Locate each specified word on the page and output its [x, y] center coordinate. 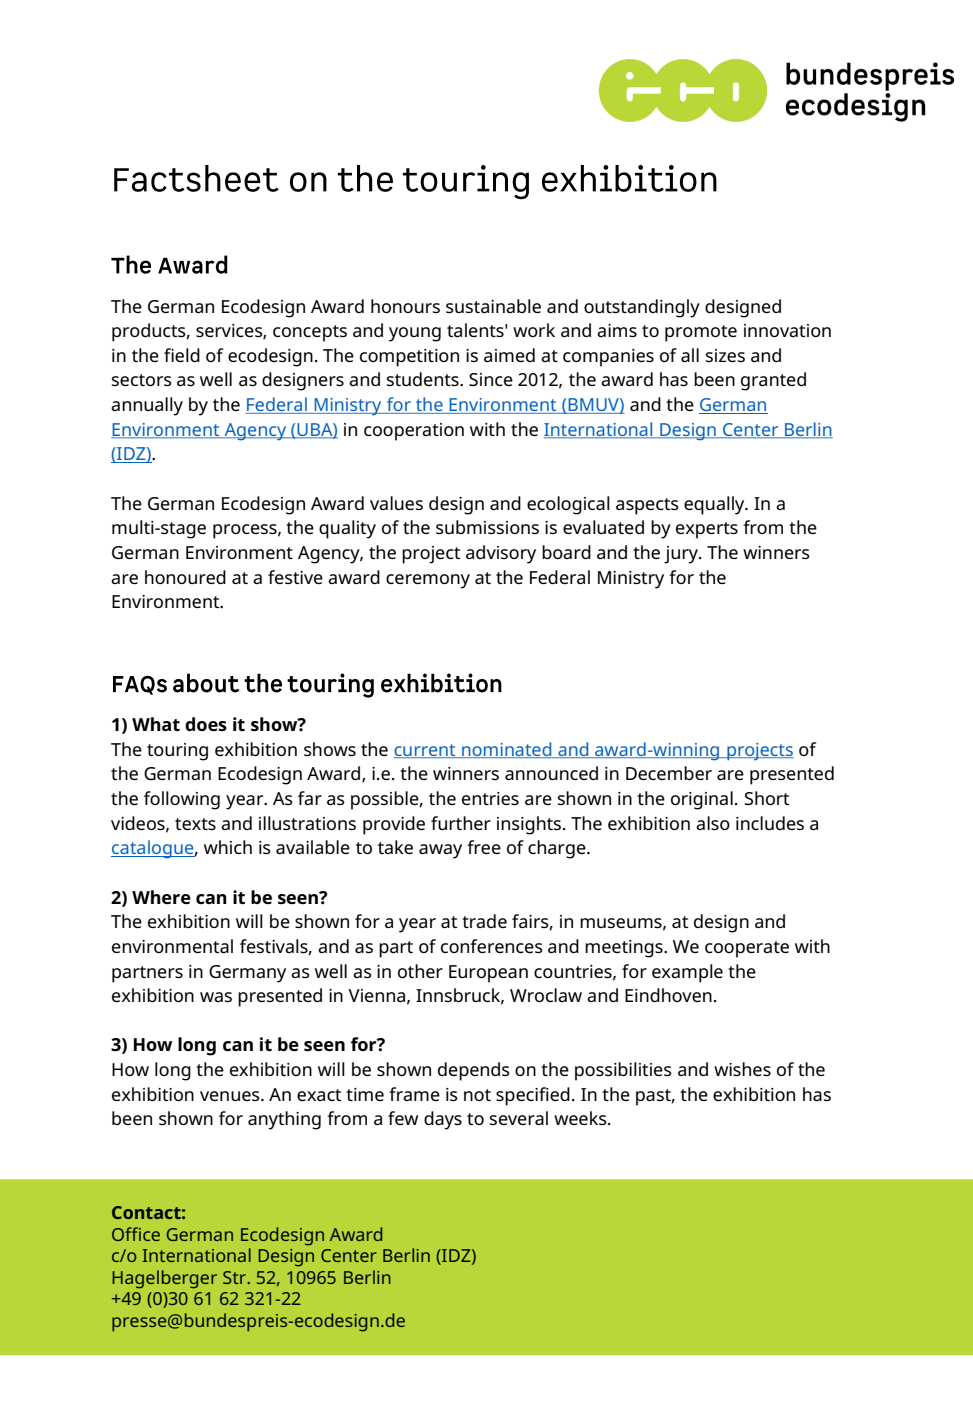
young [415, 334]
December [669, 773]
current [426, 751]
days [443, 1120]
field [182, 355]
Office [136, 1234]
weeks [581, 1118]
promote [701, 333]
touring [177, 752]
